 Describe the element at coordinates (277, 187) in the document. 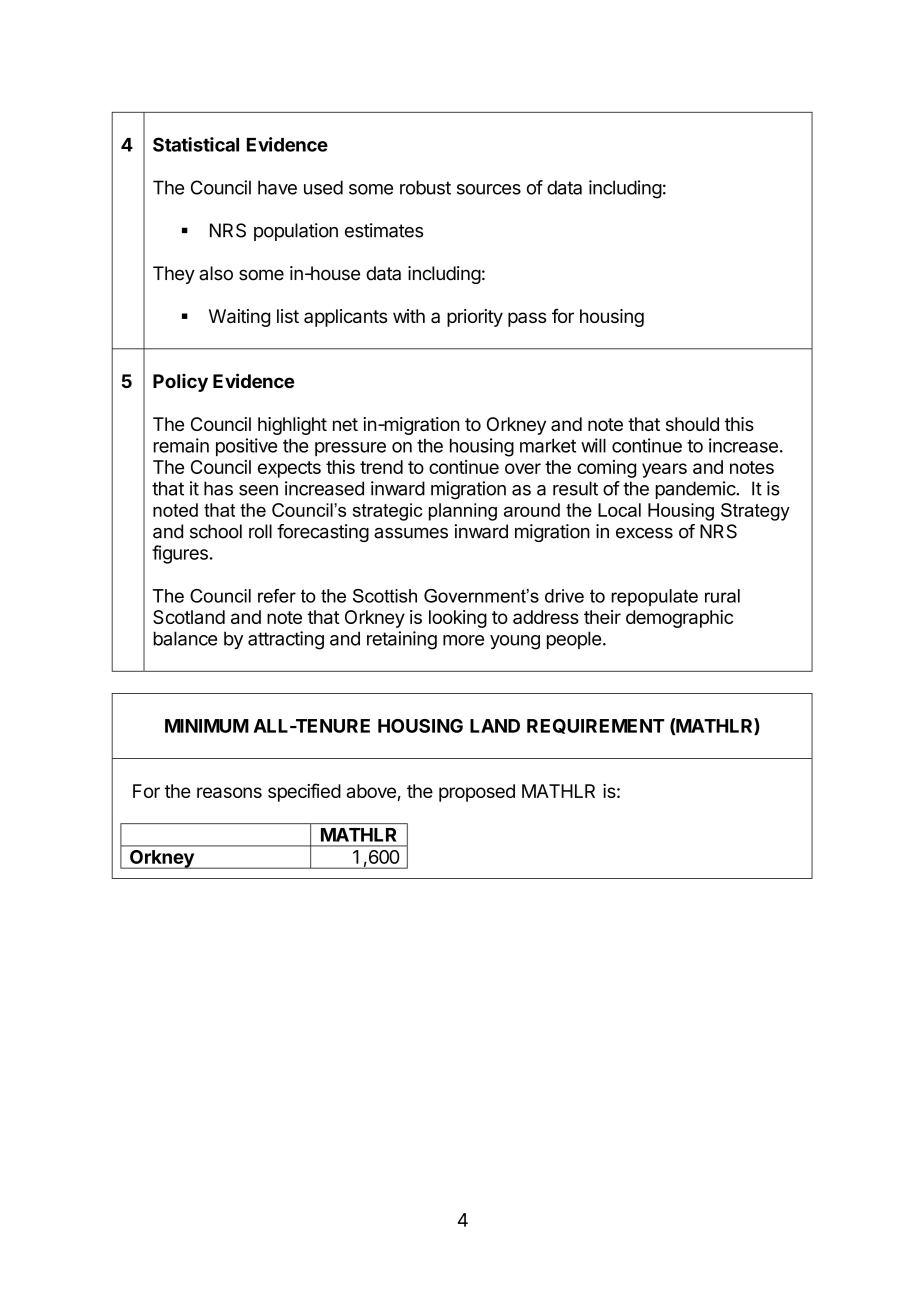

I see `have` at that location.
